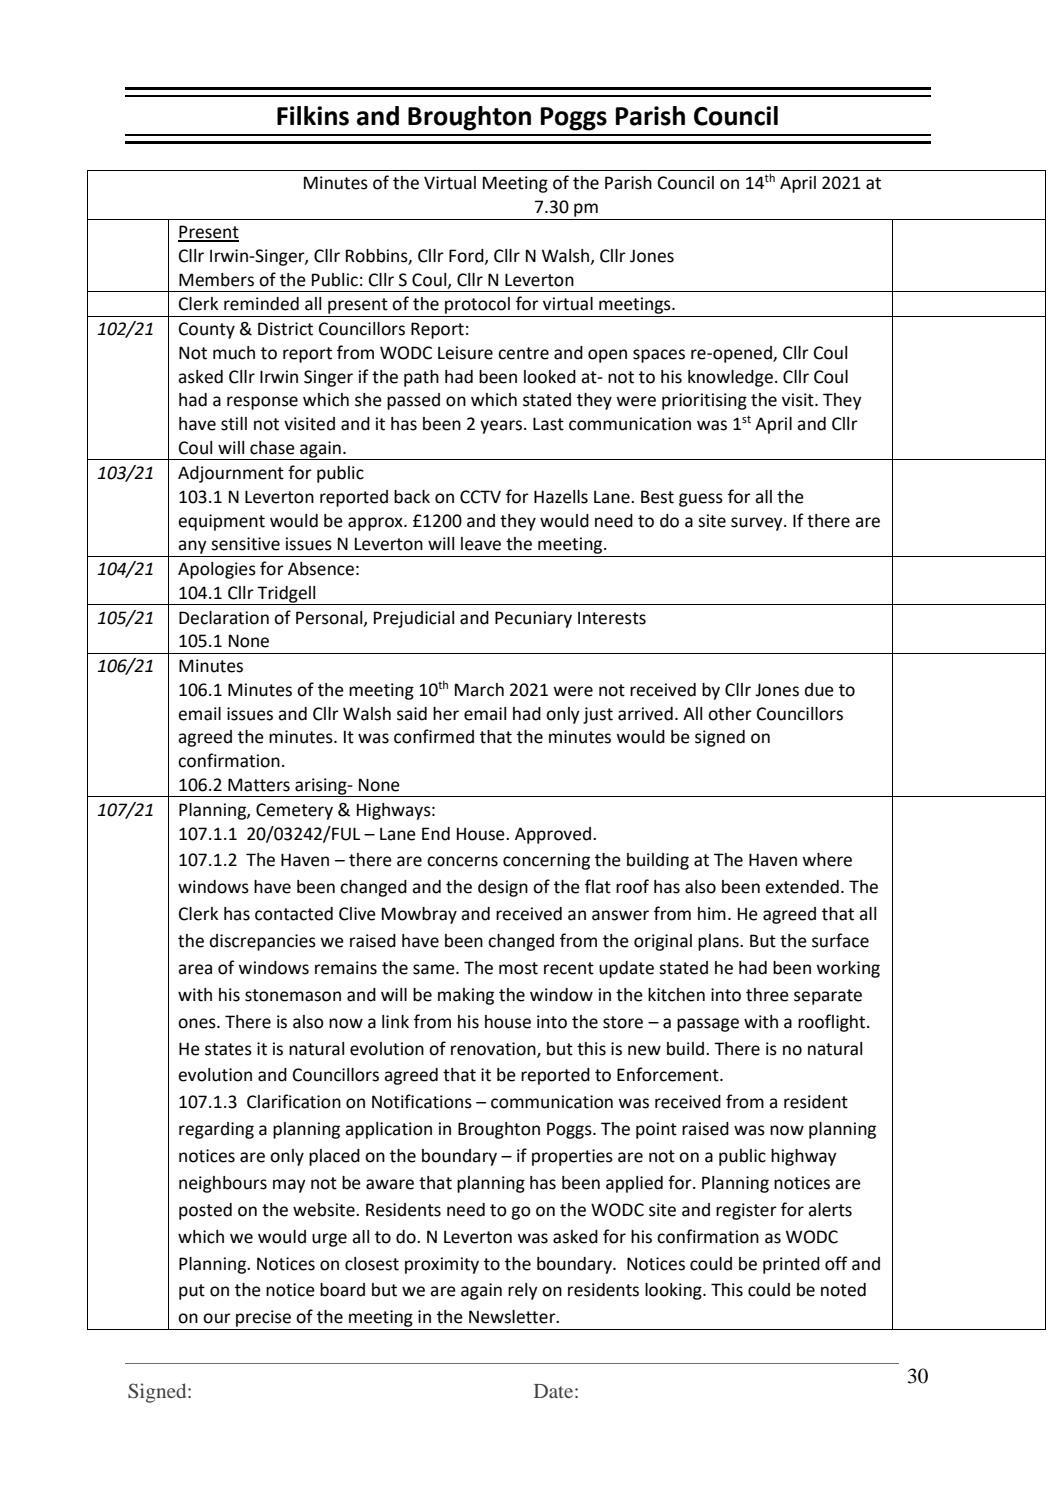  What do you see at coordinates (261, 304) in the screenshot?
I see `reminded` at bounding box center [261, 304].
